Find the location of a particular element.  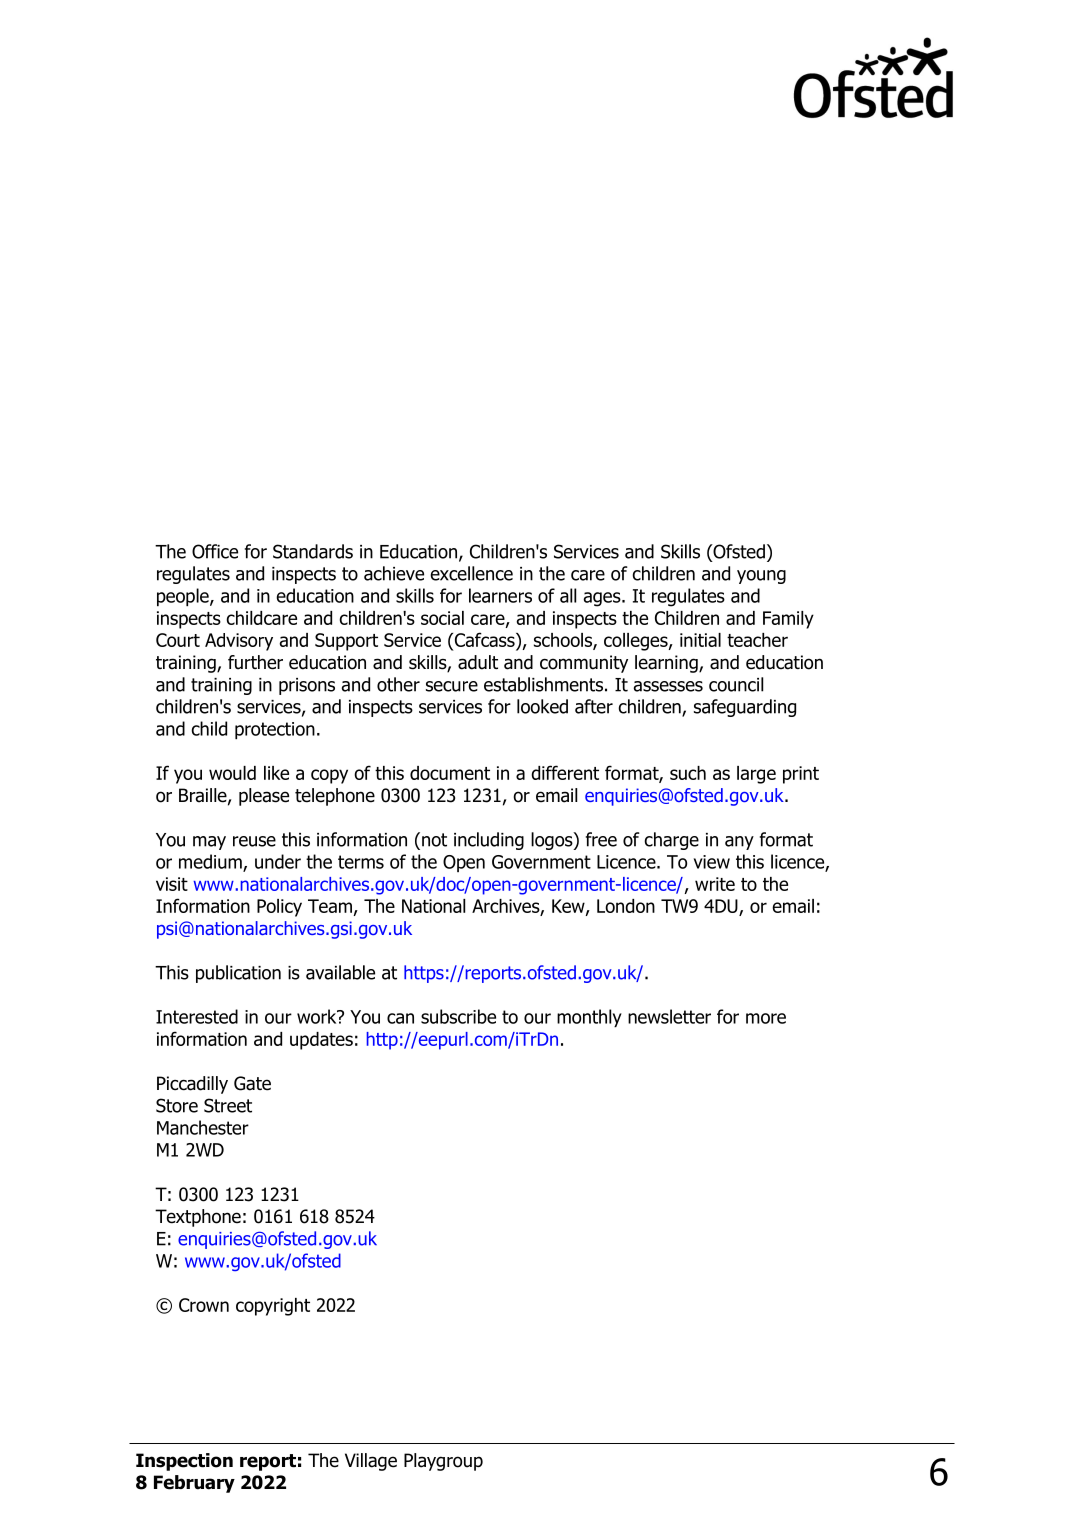

young is located at coordinates (761, 577).
